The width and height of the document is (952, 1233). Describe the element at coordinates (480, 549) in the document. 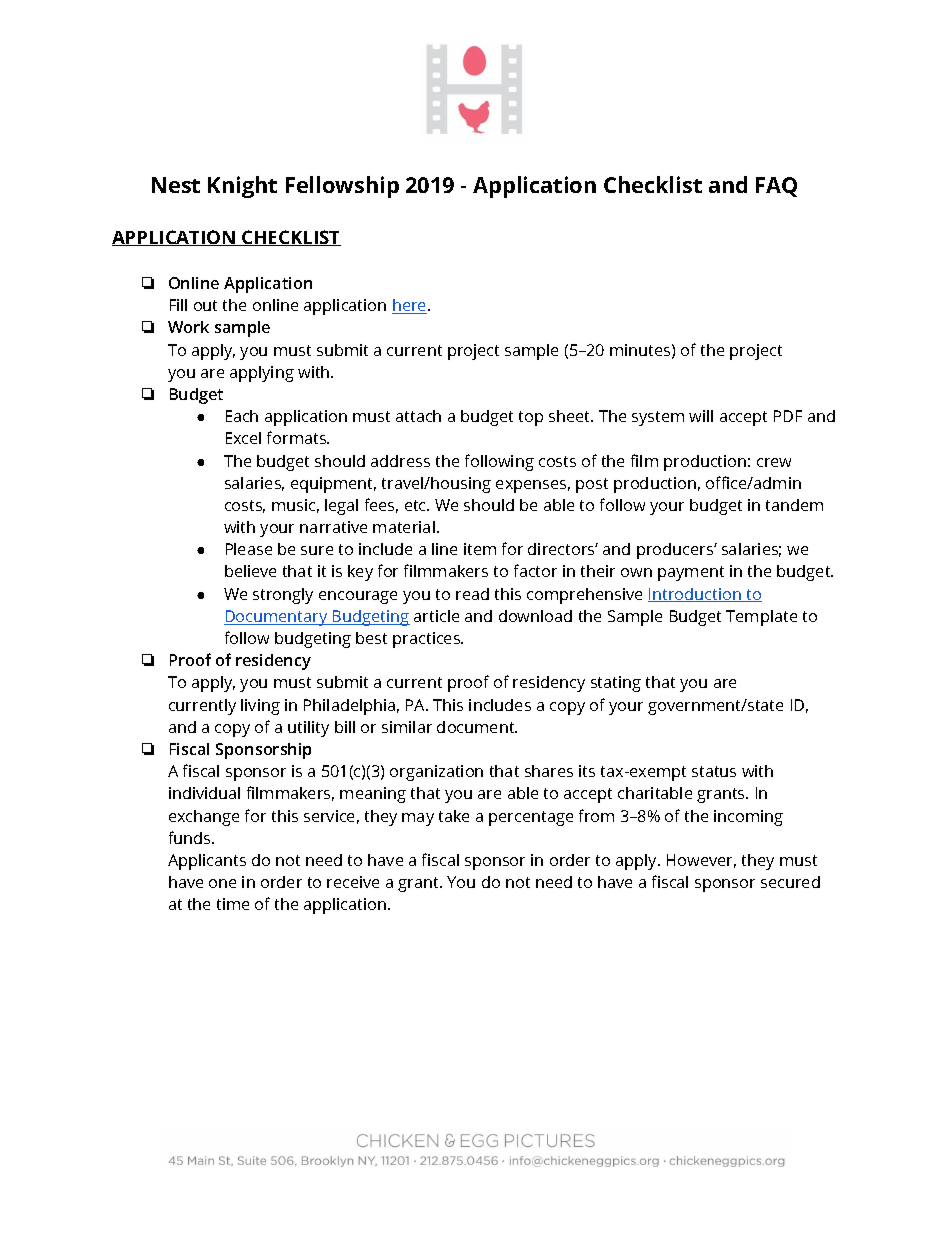

I see `item` at that location.
